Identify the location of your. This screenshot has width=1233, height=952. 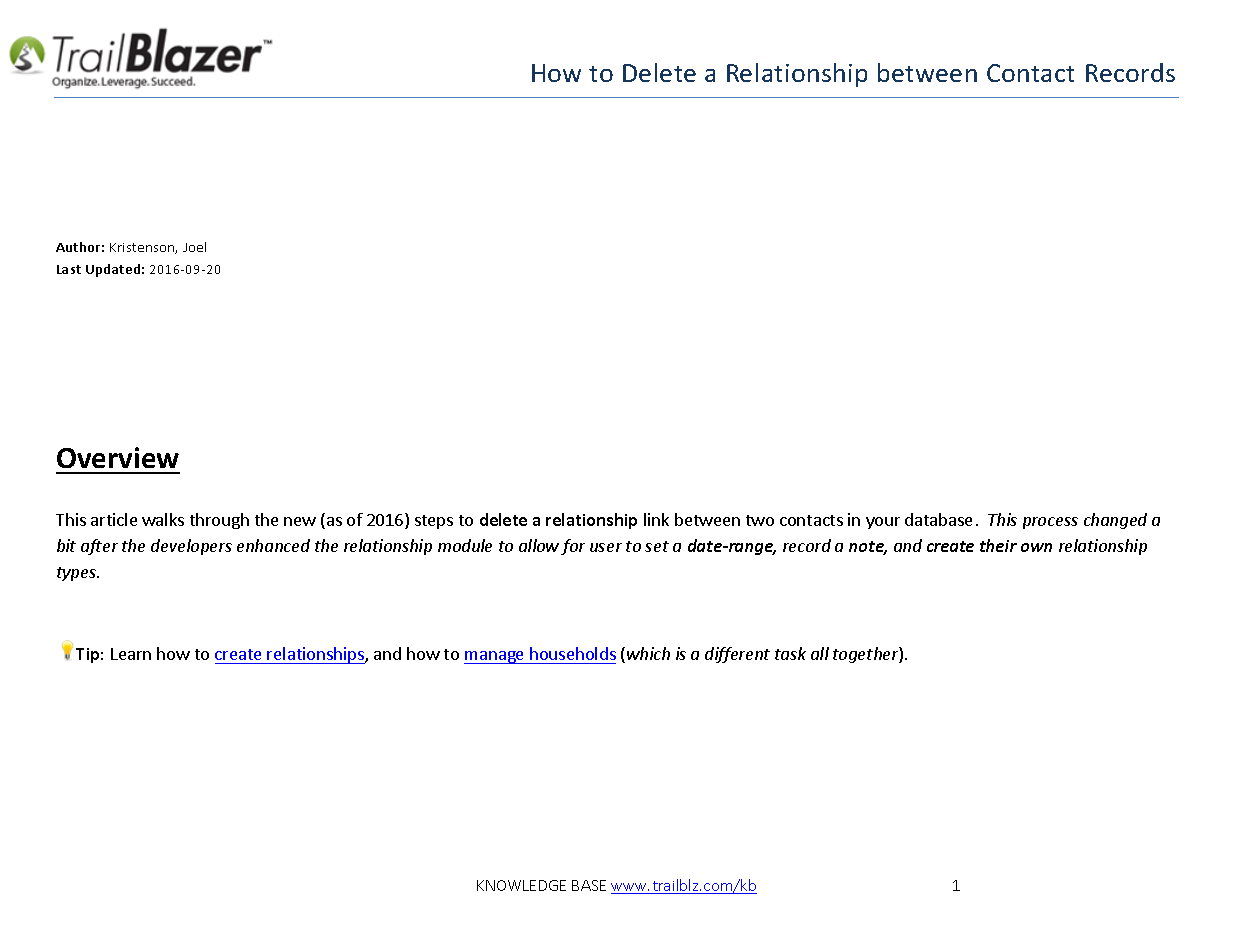
(883, 523).
